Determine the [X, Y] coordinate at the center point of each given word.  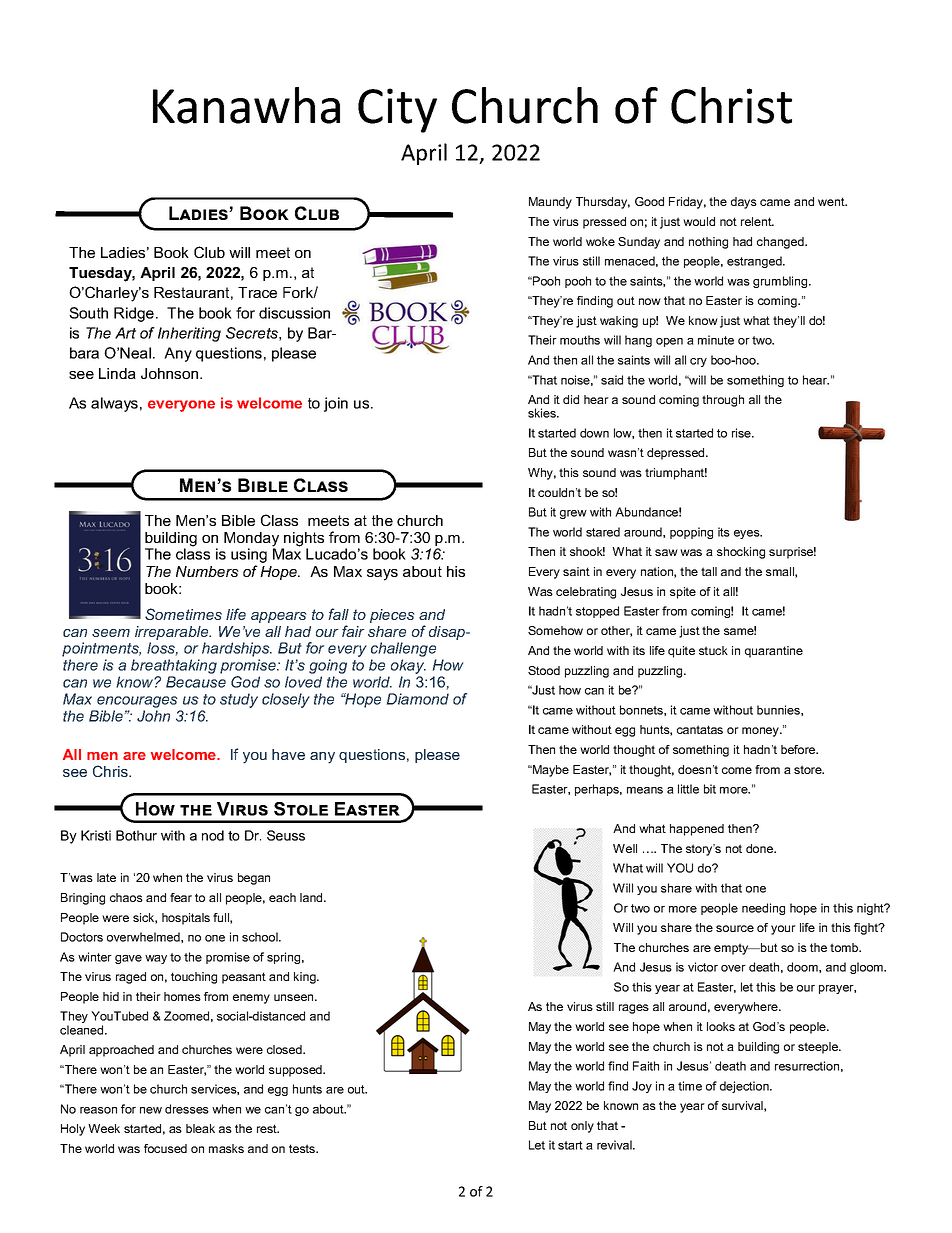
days [744, 203]
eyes [748, 534]
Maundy [550, 203]
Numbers [207, 571]
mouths [580, 340]
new [151, 1110]
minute [716, 340]
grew [573, 514]
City [397, 110]
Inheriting [189, 334]
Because [196, 682]
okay [407, 668]
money [761, 732]
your [783, 930]
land [312, 897]
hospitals [186, 919]
